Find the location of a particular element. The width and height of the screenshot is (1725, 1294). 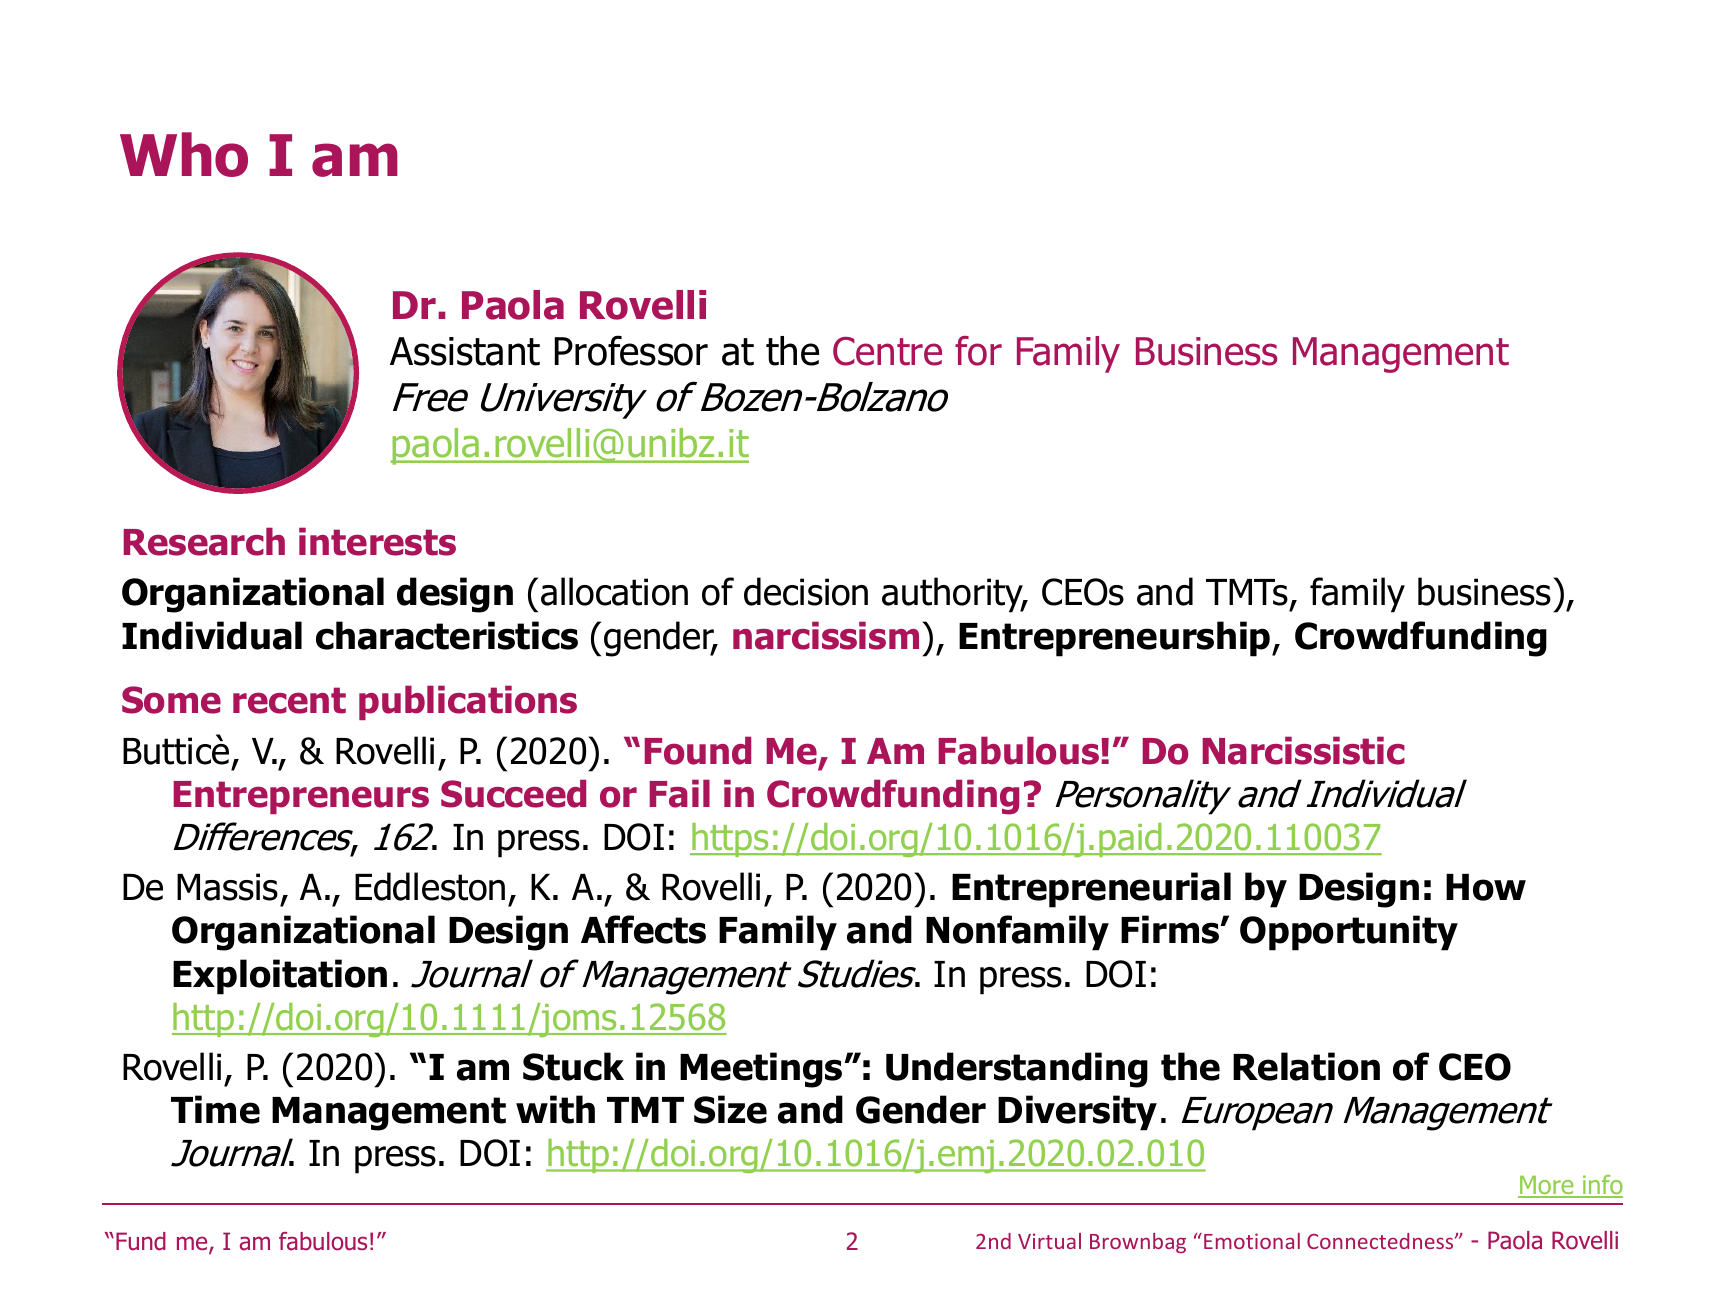

Centre is located at coordinates (887, 351).
